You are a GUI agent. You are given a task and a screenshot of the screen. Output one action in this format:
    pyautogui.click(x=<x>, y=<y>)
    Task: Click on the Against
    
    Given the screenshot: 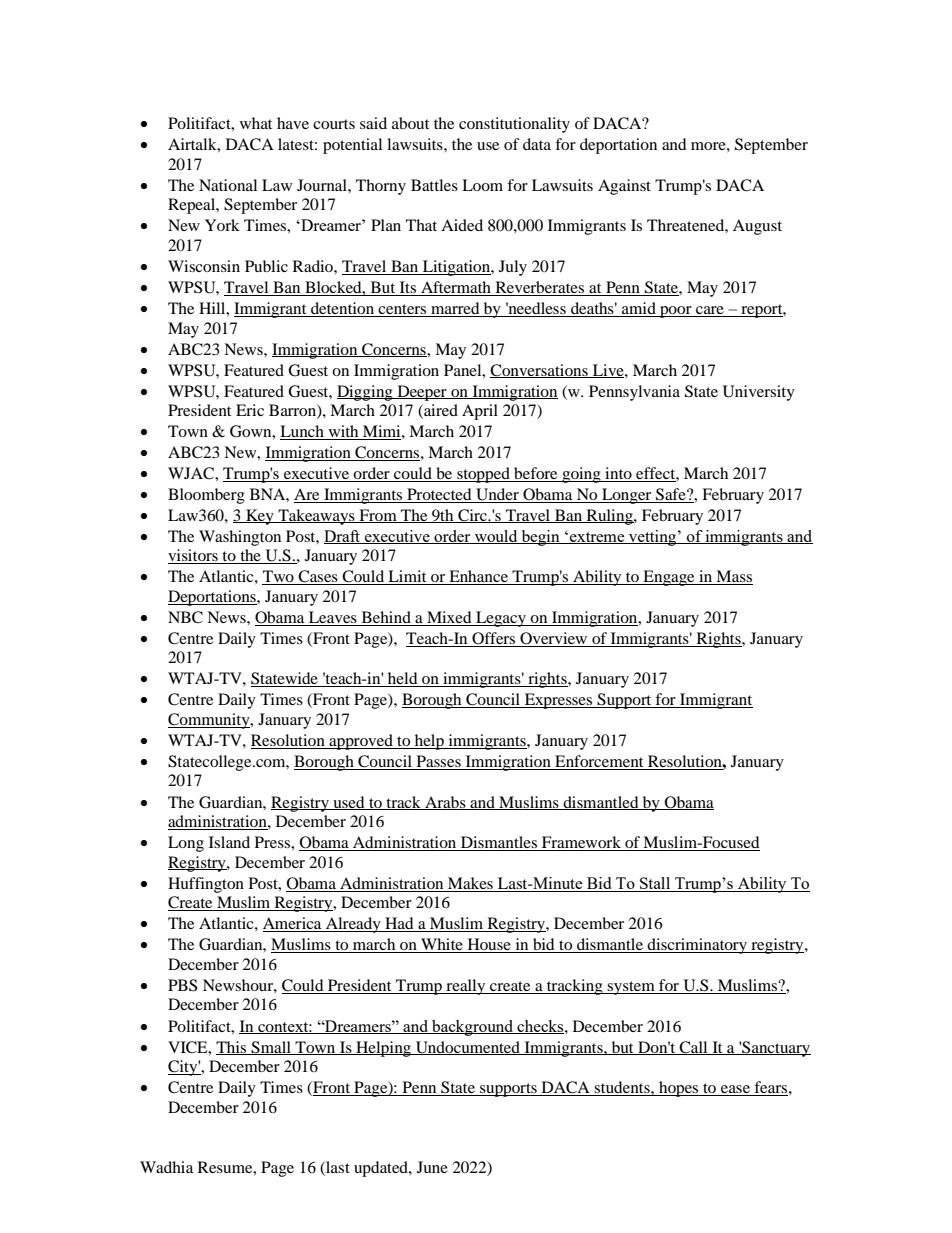 What is the action you would take?
    pyautogui.click(x=624, y=187)
